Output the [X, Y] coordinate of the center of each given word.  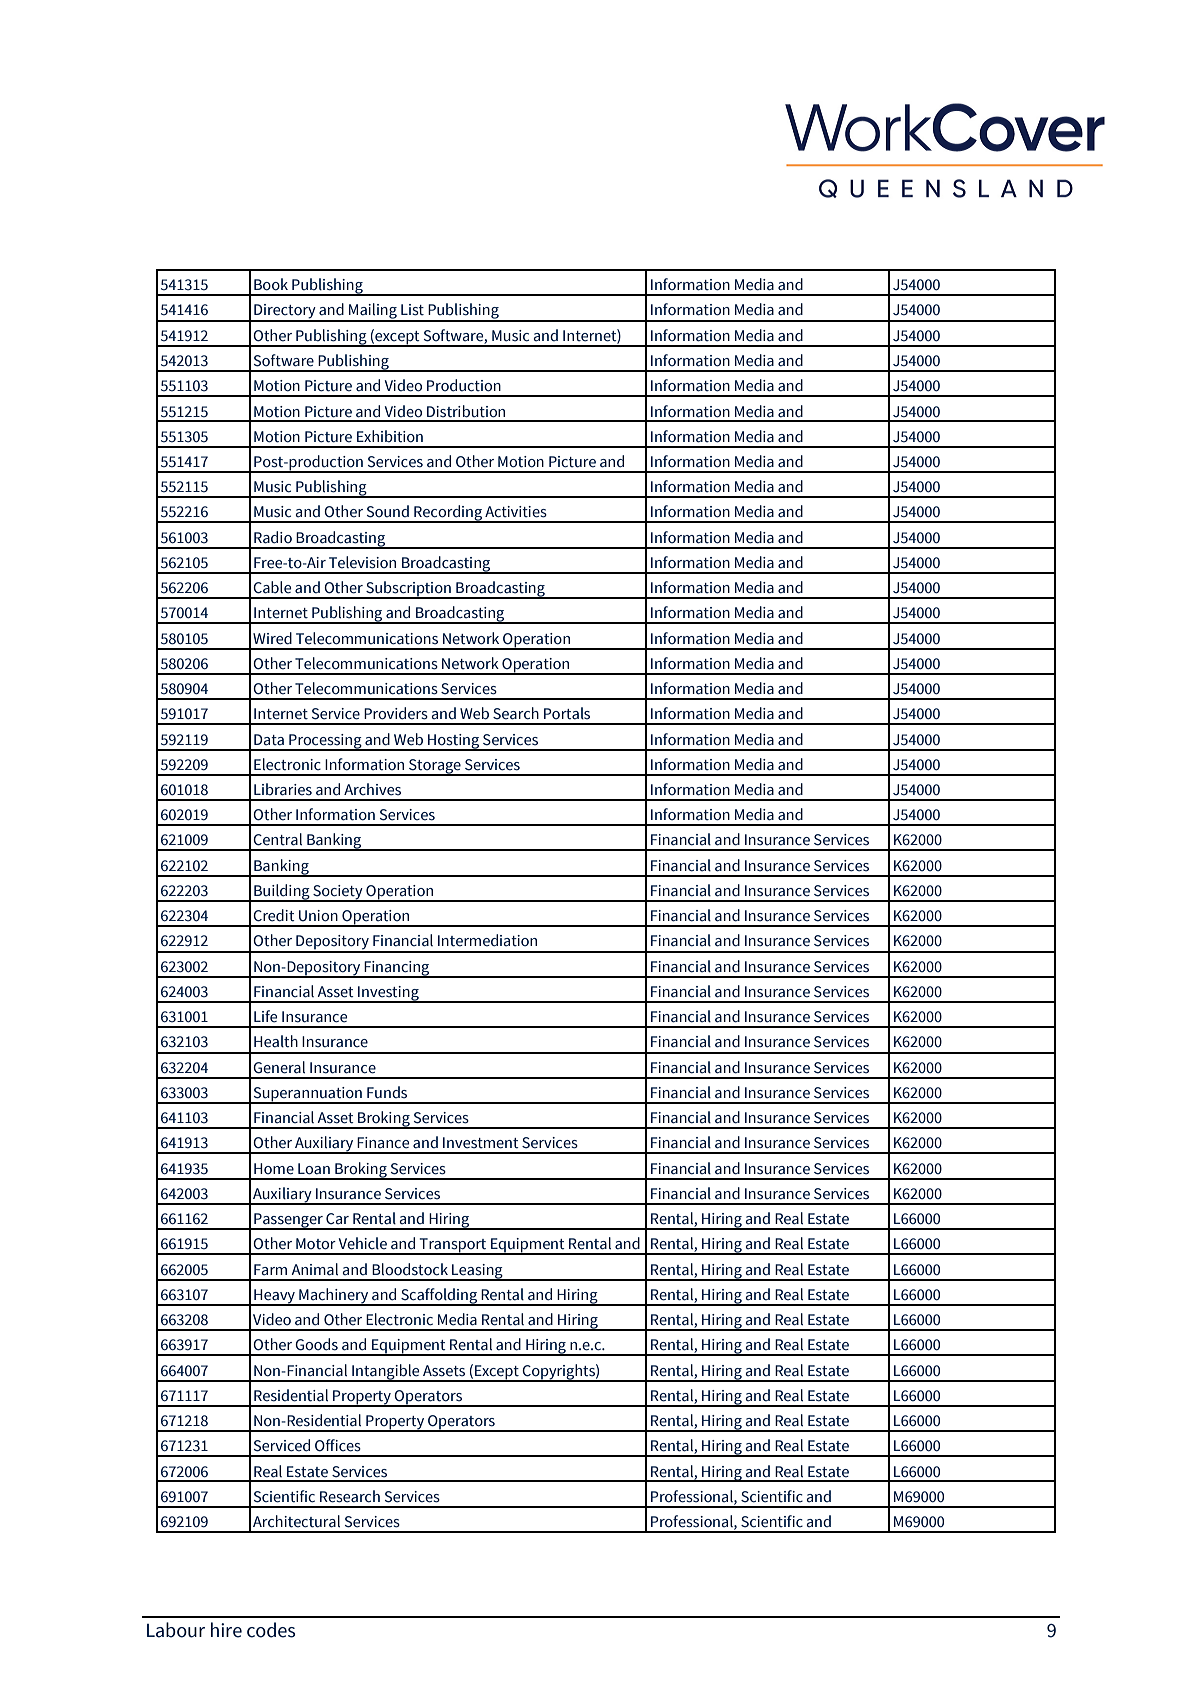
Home [274, 1169]
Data [269, 740]
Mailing [373, 312]
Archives [372, 789]
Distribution [466, 411]
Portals [567, 713]
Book [271, 284]
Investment [481, 1143]
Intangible [386, 1373]
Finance [383, 1143]
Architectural [296, 1521]
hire [226, 1630]
